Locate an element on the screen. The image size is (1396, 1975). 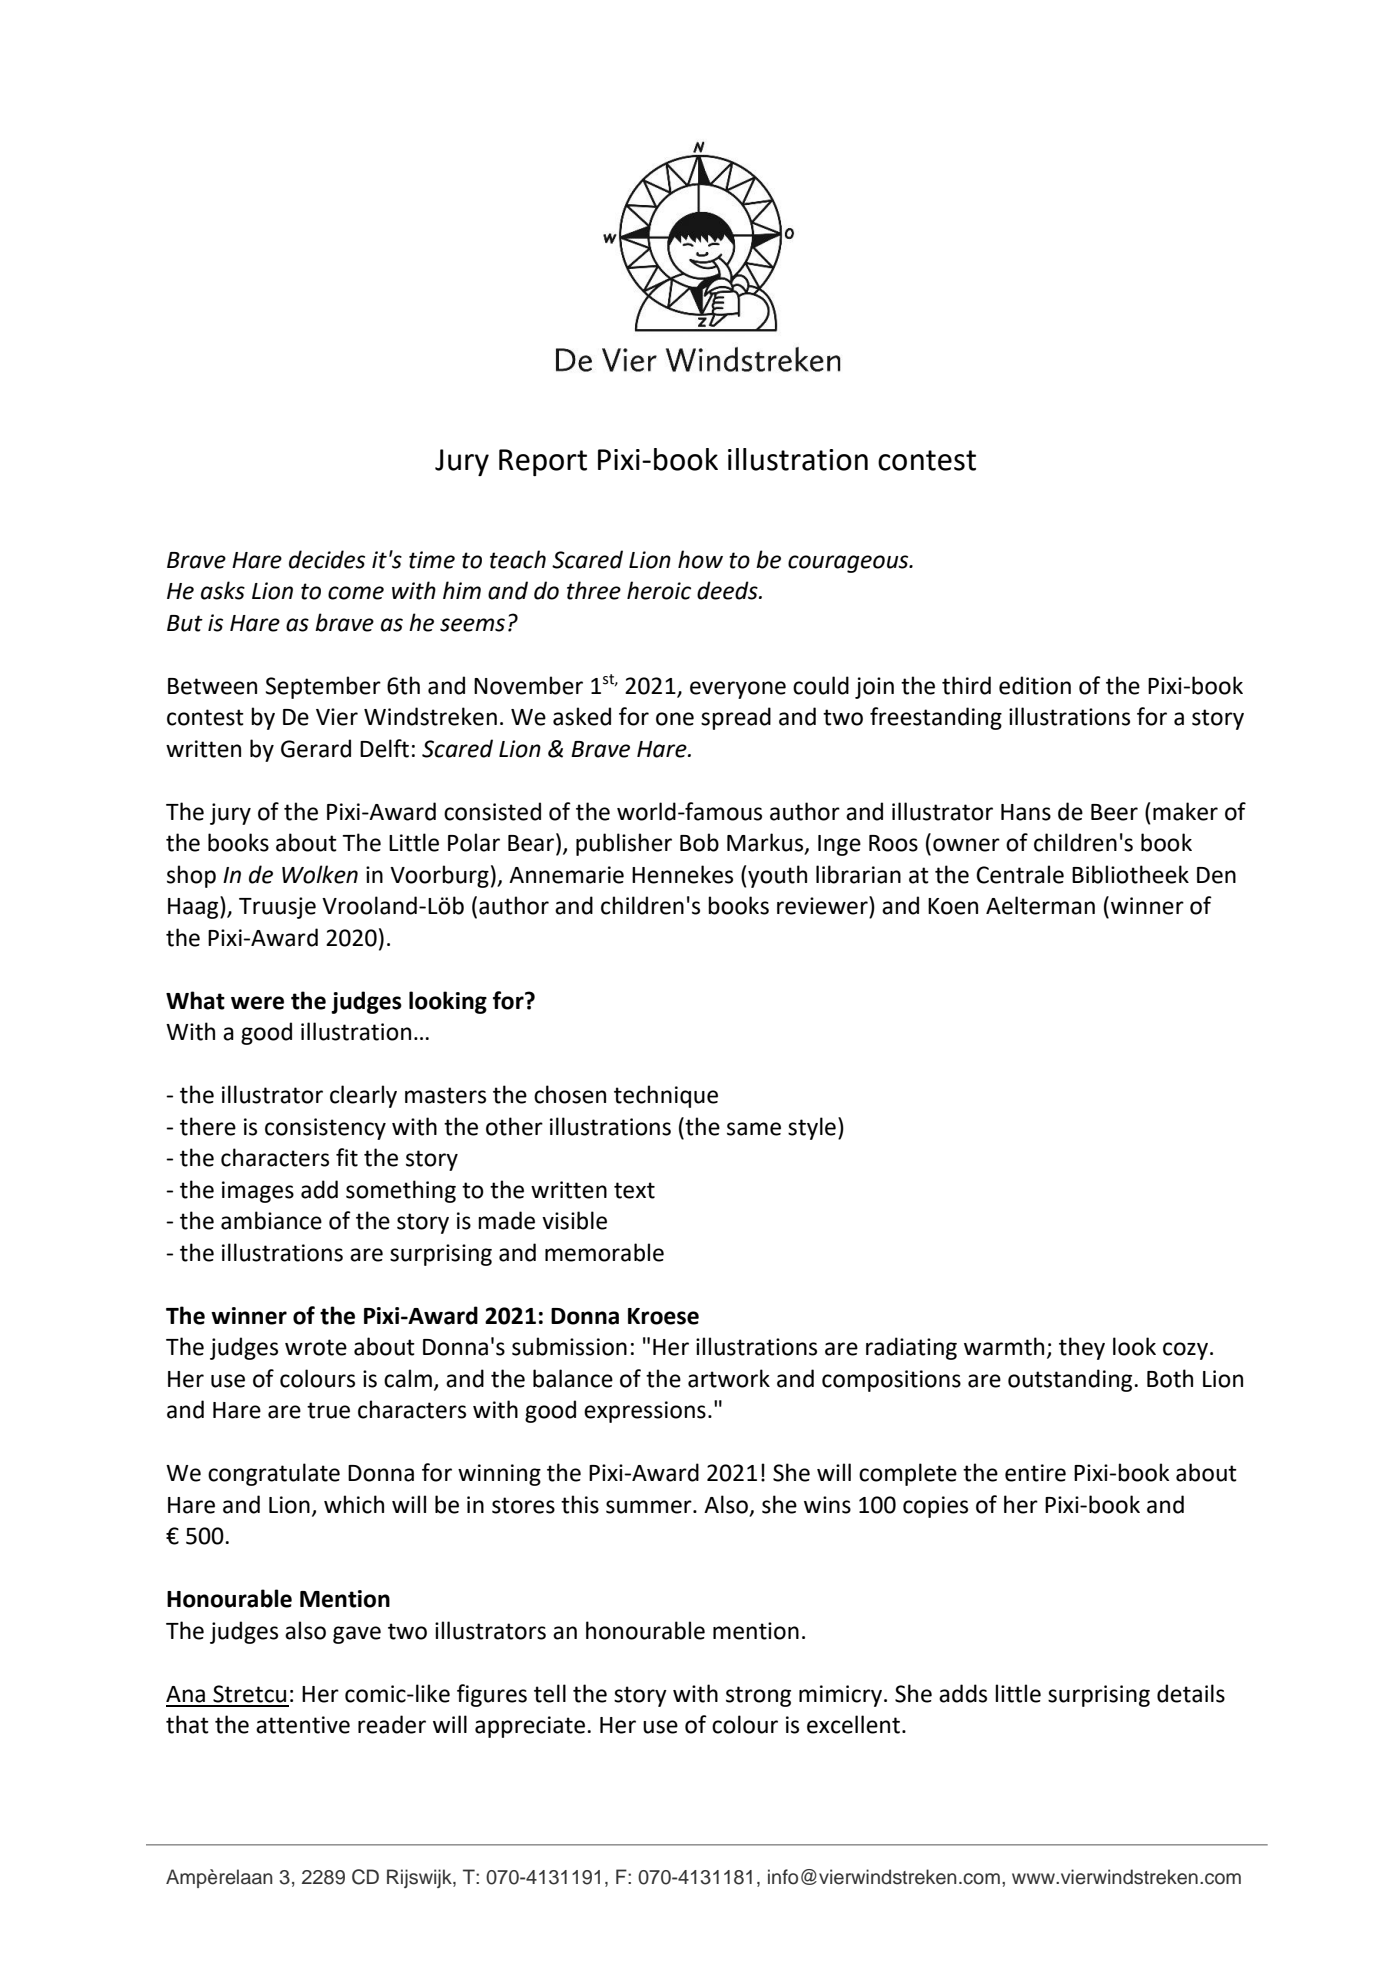
strong is located at coordinates (758, 1696).
